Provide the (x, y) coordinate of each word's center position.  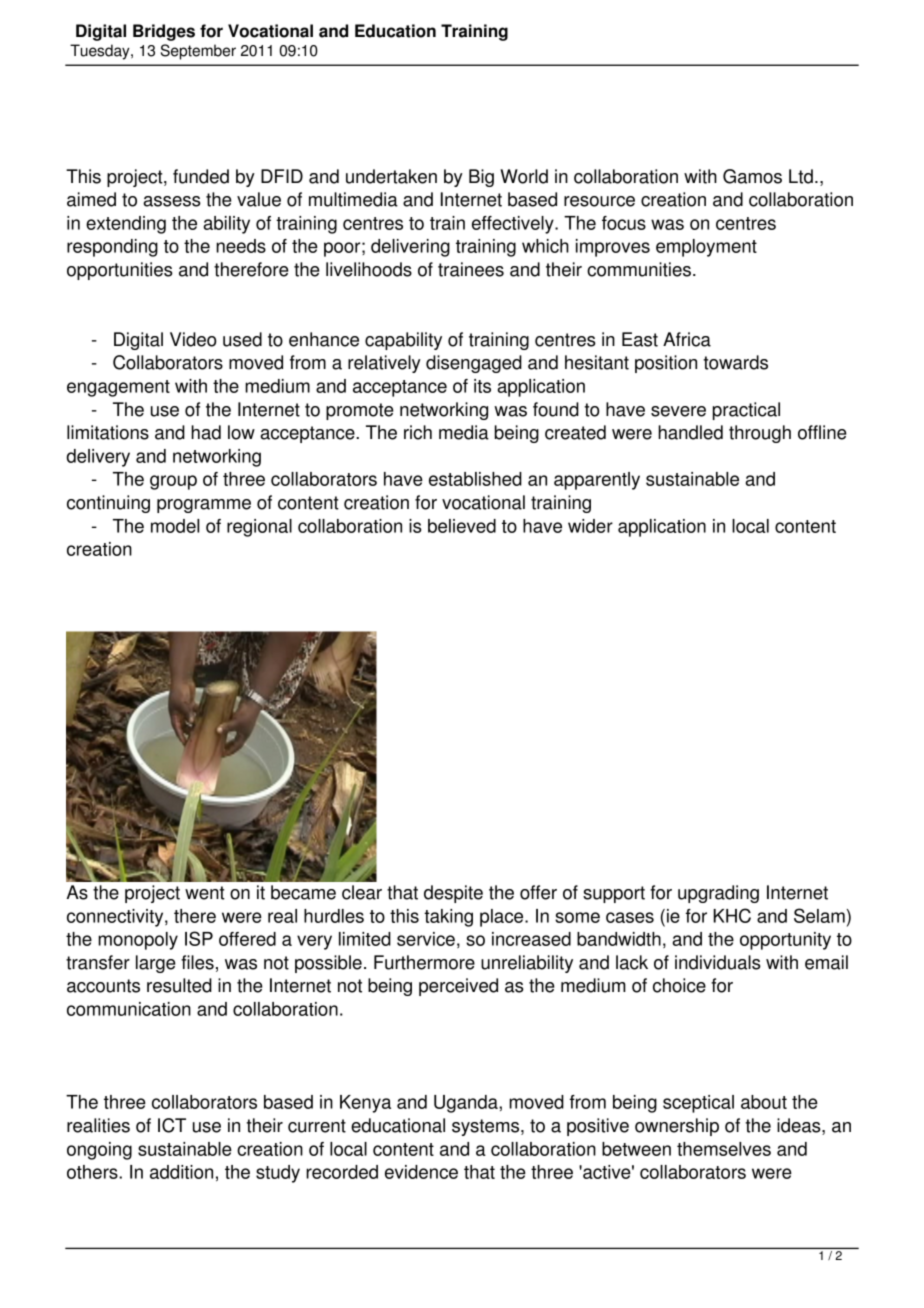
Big (481, 178)
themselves (724, 1149)
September (198, 52)
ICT (172, 1125)
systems (487, 1127)
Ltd (801, 176)
